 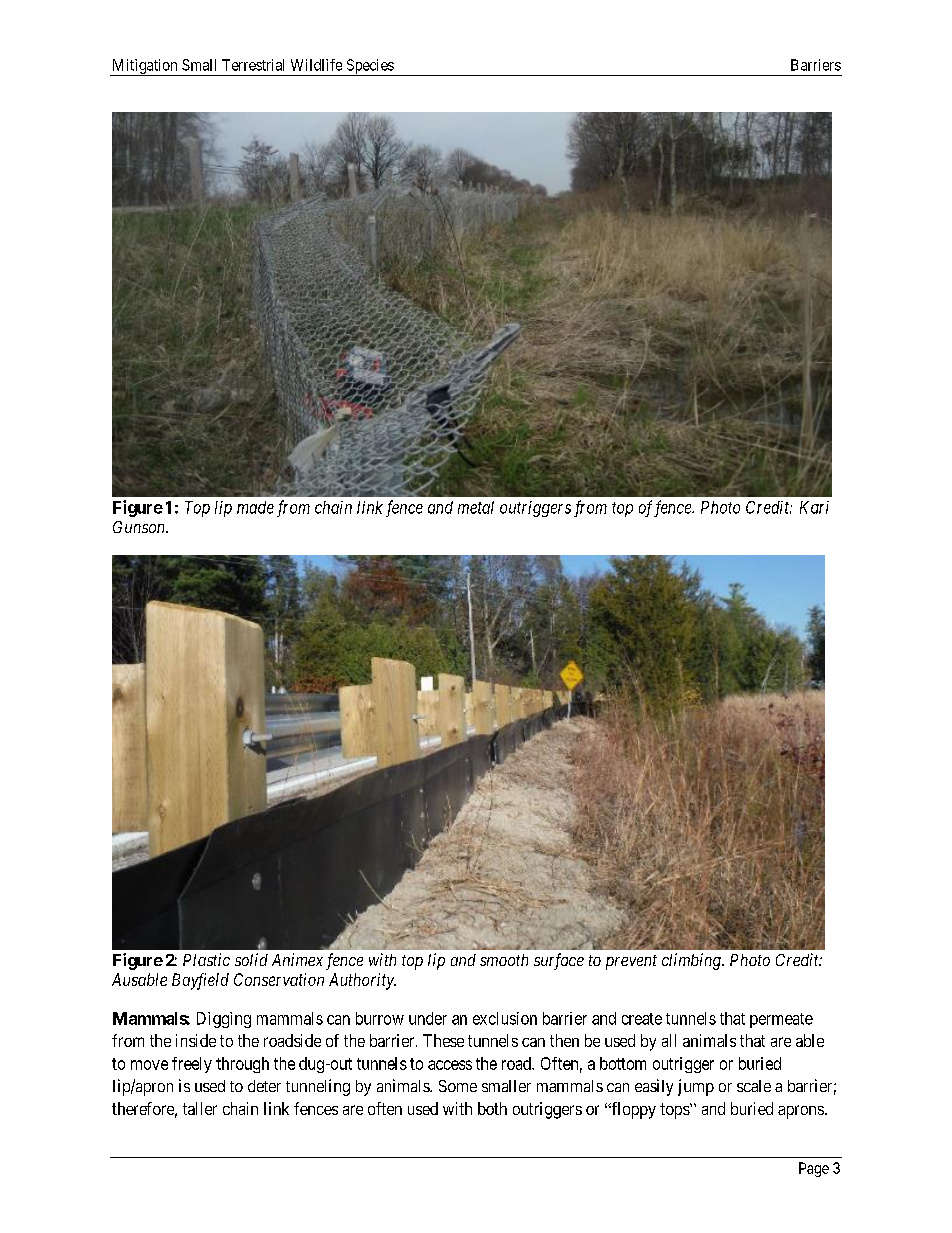 What do you see at coordinates (251, 959) in the document?
I see `solid` at bounding box center [251, 959].
